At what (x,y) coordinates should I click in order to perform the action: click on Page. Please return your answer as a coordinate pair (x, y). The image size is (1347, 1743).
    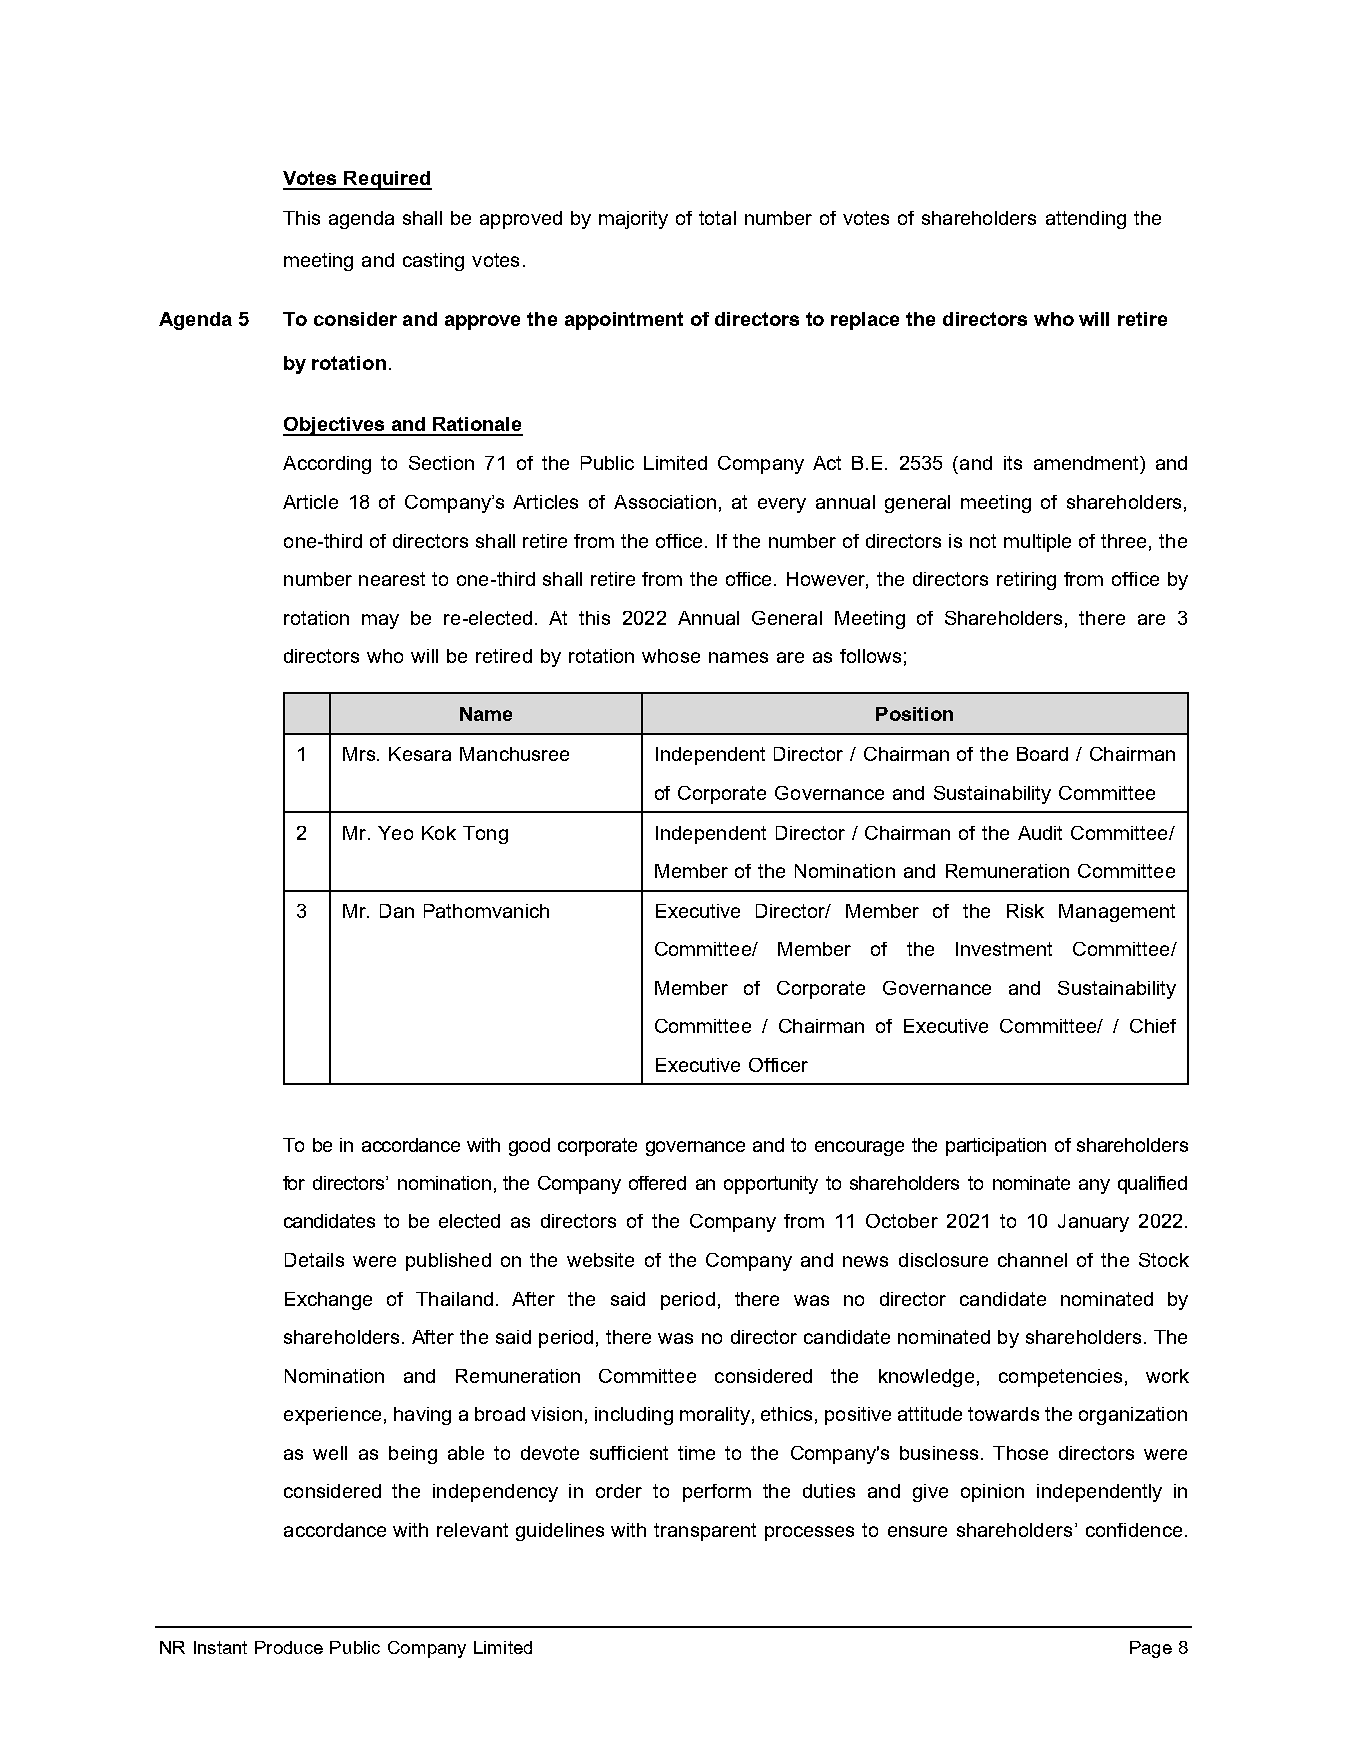
    Looking at the image, I should click on (1151, 1649).
